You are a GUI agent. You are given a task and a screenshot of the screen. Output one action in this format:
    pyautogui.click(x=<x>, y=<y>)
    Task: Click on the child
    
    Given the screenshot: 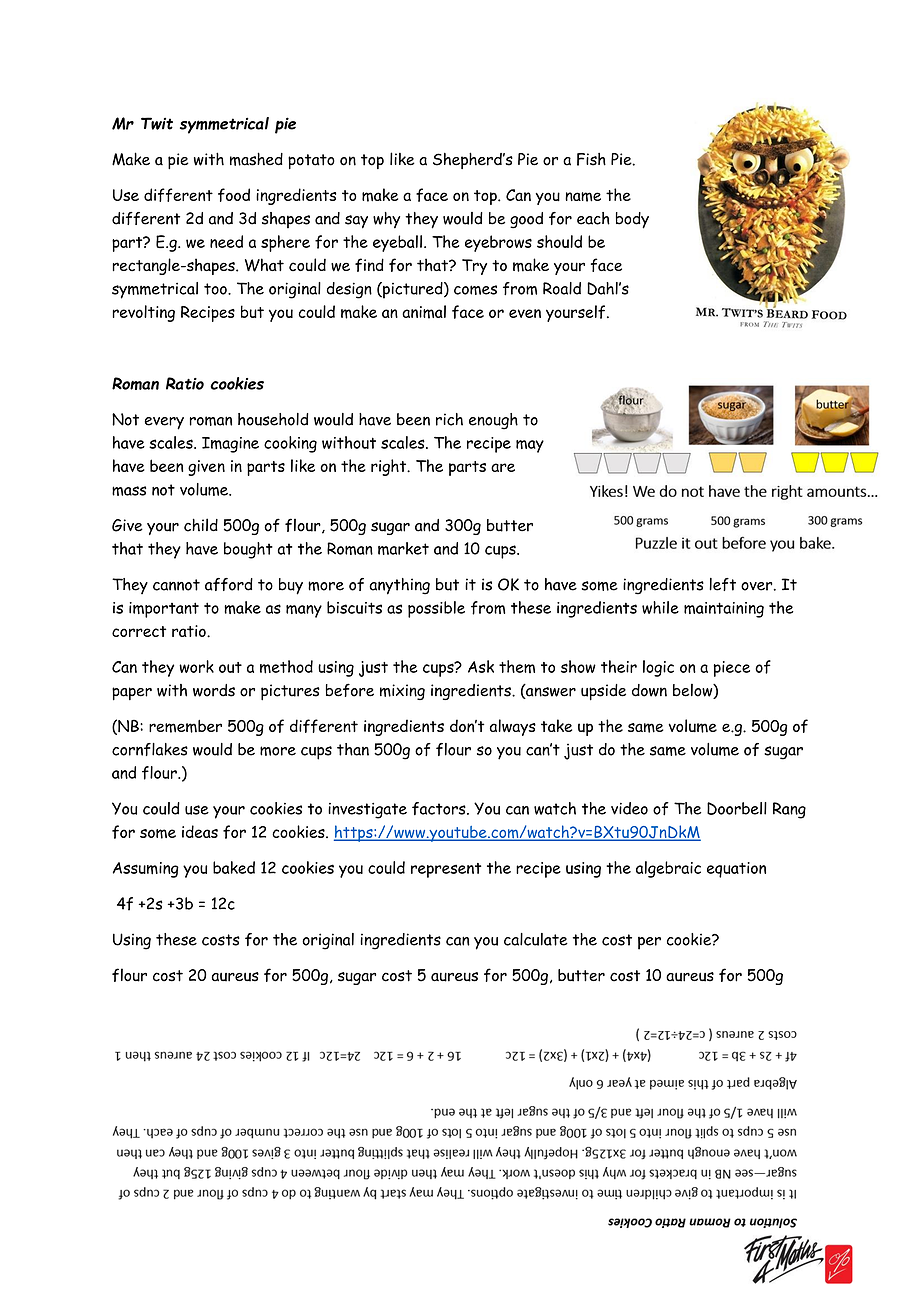 What is the action you would take?
    pyautogui.click(x=201, y=525)
